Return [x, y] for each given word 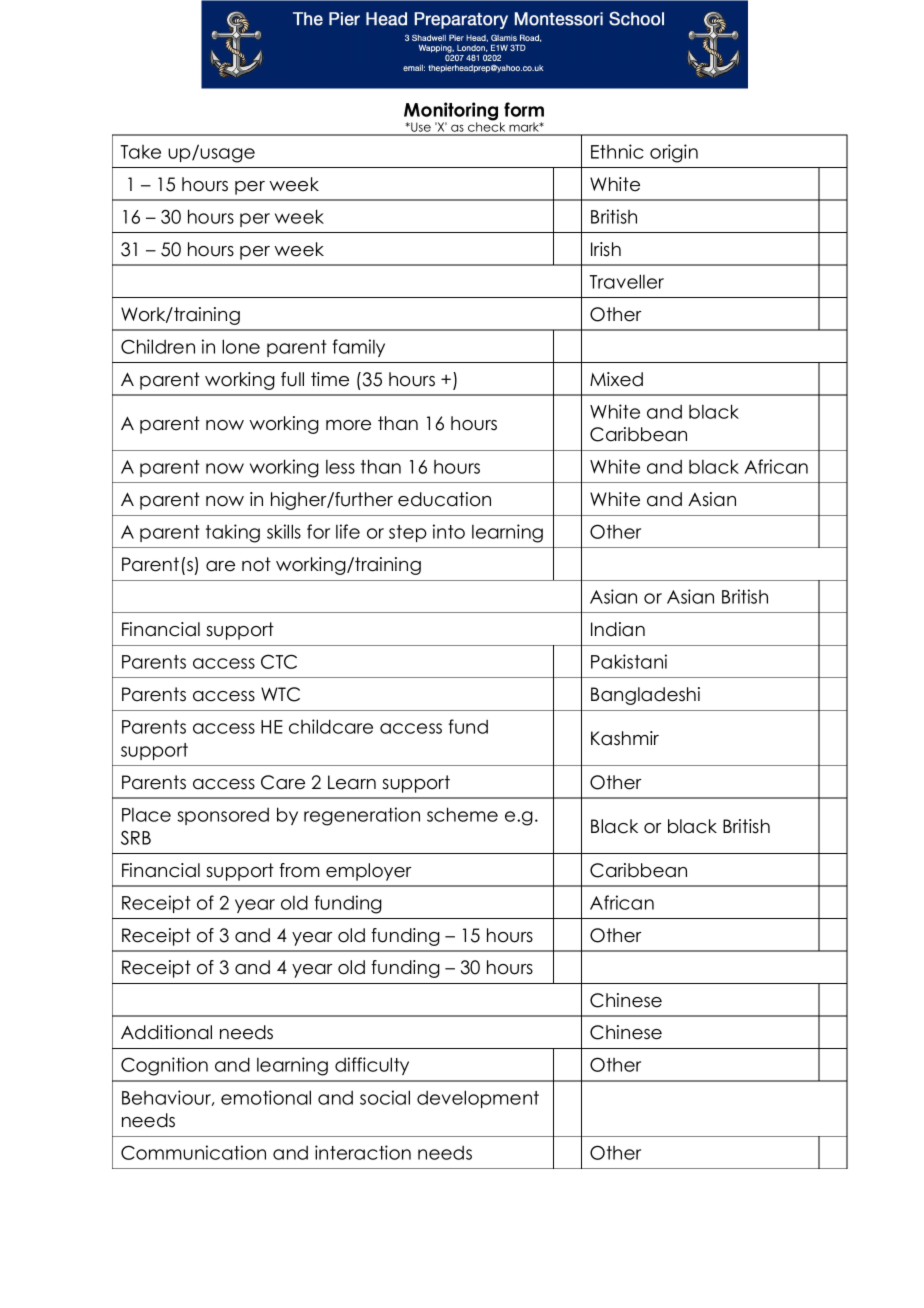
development [478, 1099]
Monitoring [452, 112]
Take [141, 152]
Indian [618, 629]
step [408, 533]
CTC [279, 661]
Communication [193, 1152]
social [385, 1097]
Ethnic [617, 151]
